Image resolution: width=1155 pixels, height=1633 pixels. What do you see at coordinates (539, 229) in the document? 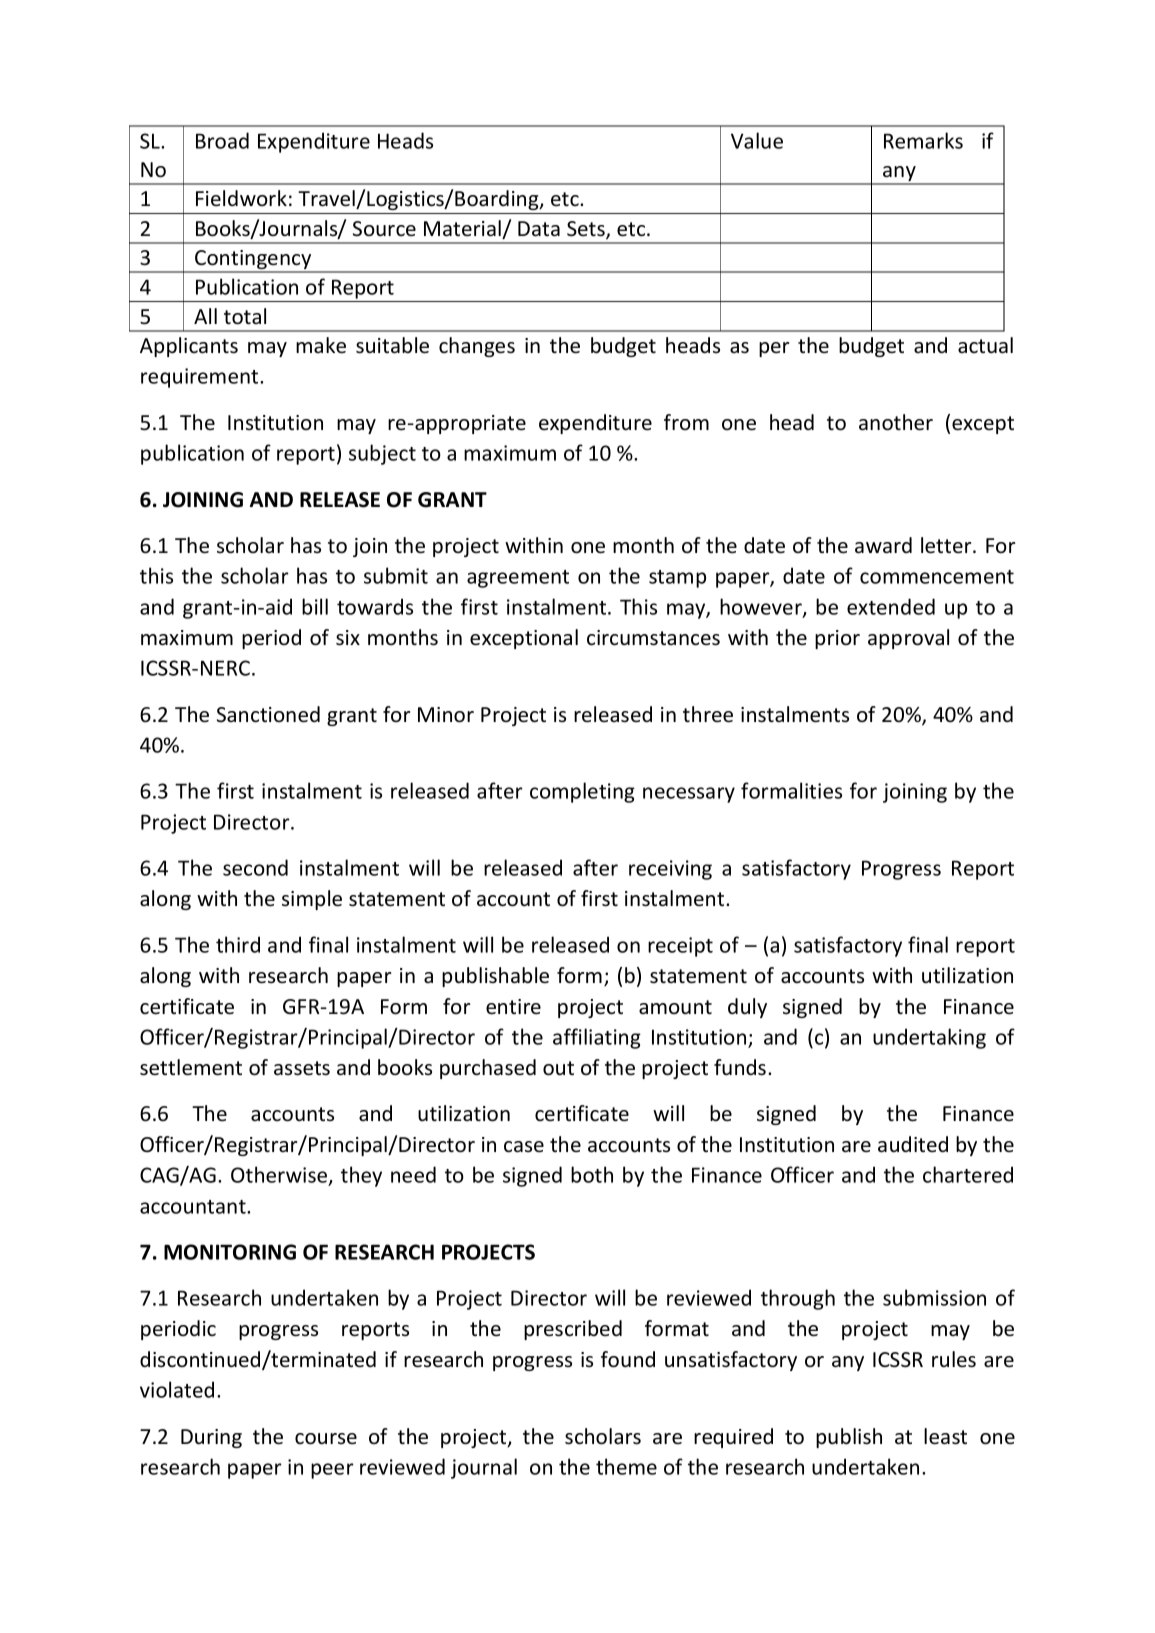
I see `Data` at bounding box center [539, 229].
